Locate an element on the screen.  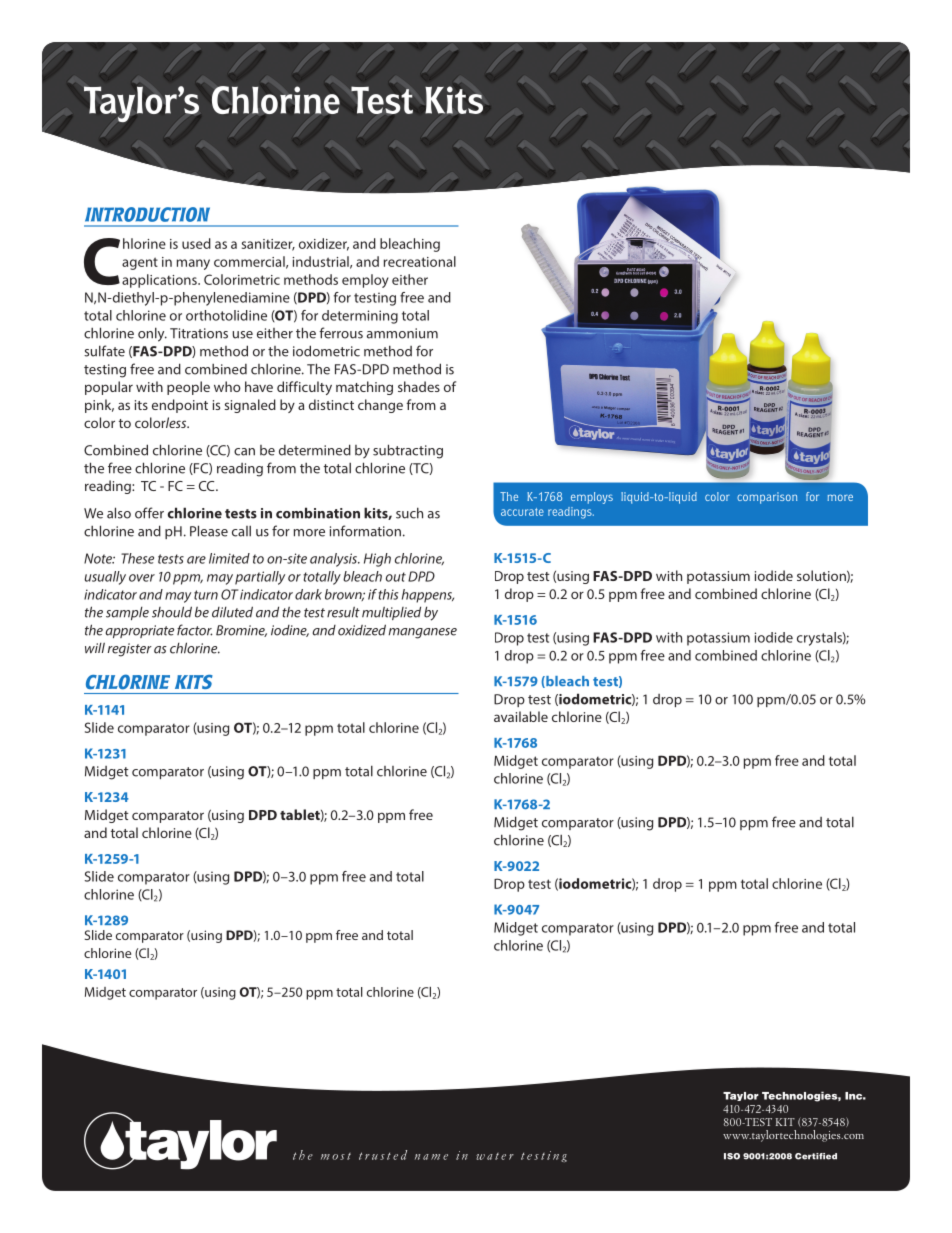
register is located at coordinates (130, 650).
